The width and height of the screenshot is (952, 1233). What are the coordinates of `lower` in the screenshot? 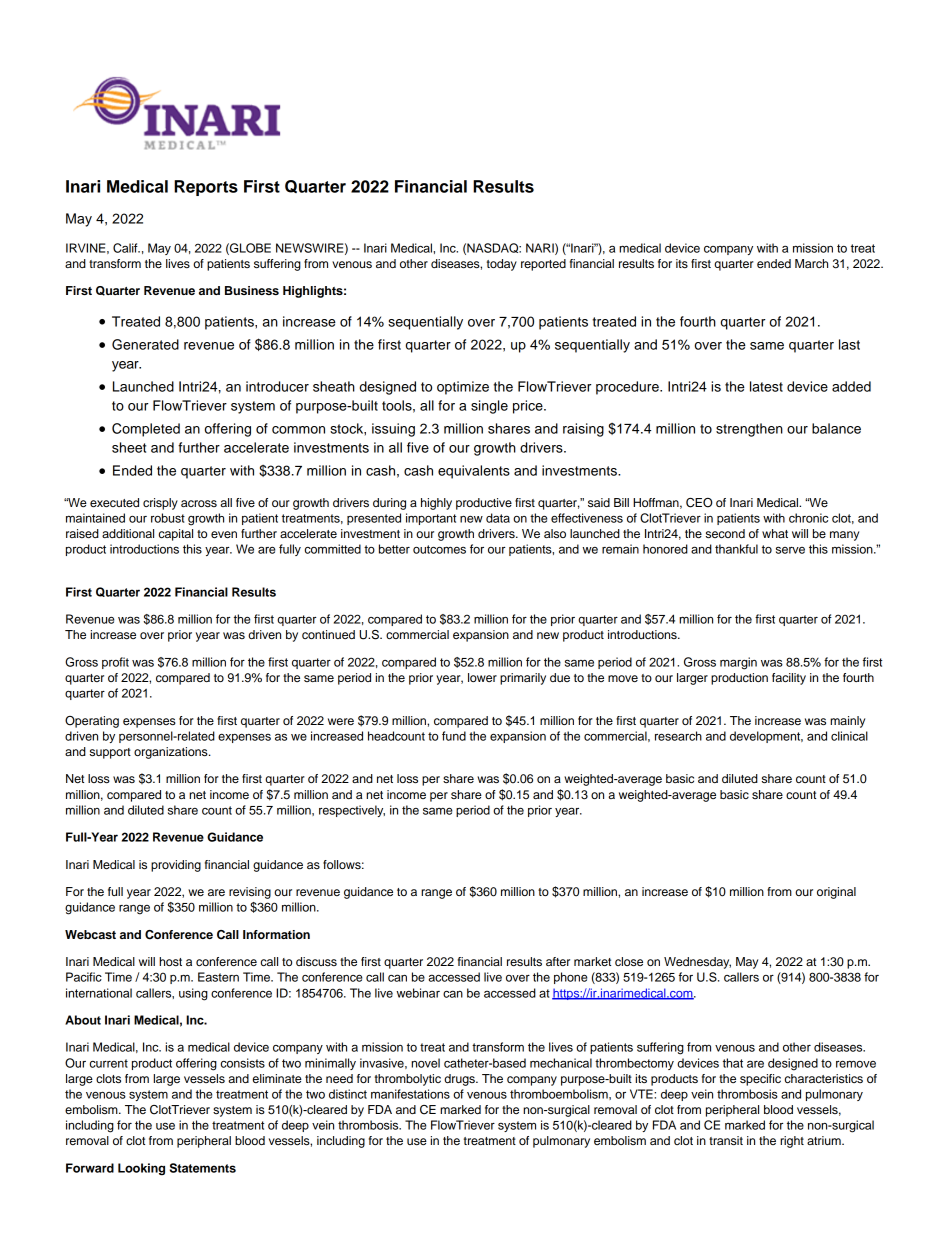 It's located at (482, 677).
